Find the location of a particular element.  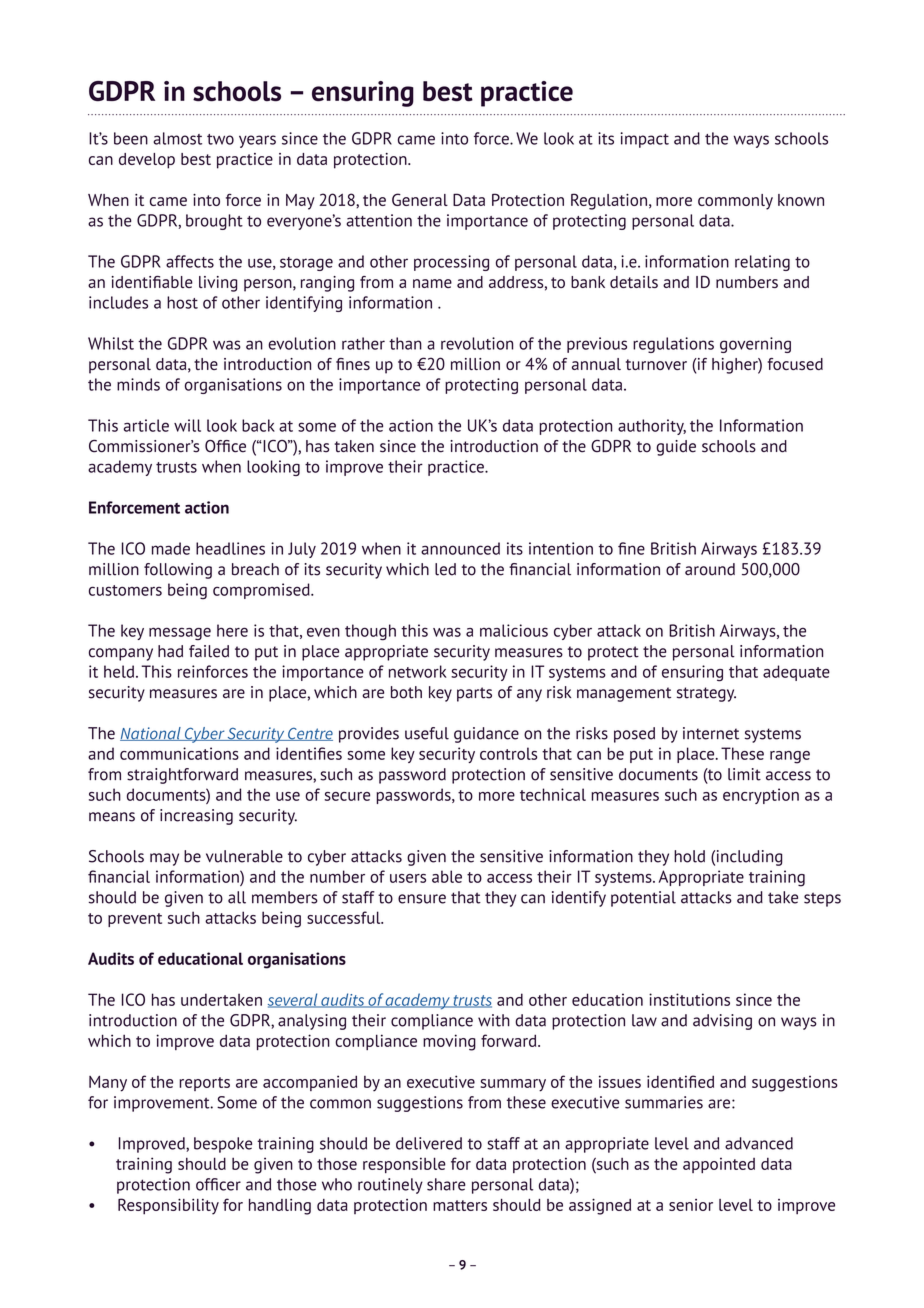

Responsibility is located at coordinates (168, 1206).
